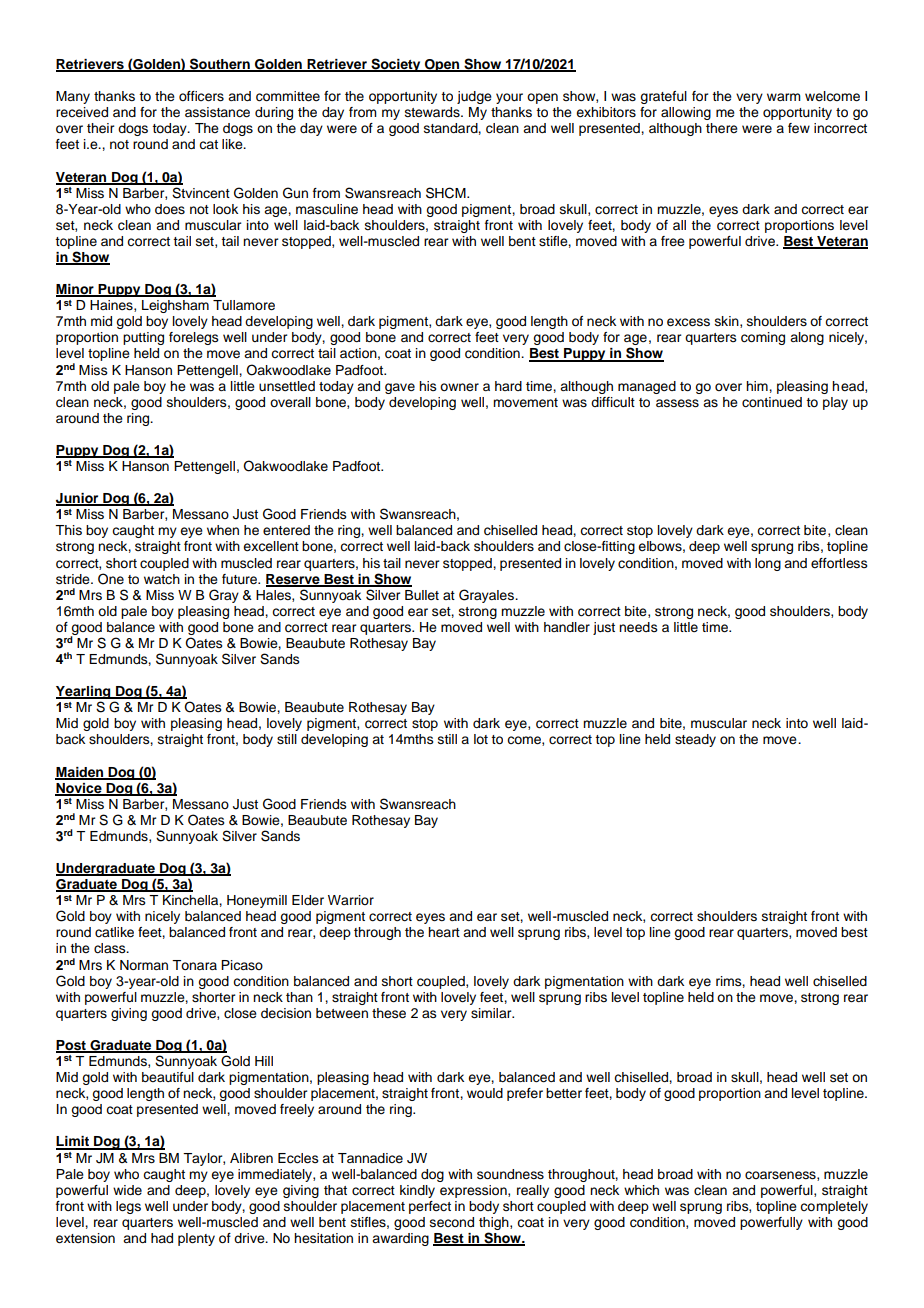 The width and height of the document is (924, 1308). Describe the element at coordinates (638, 627) in the document. I see `needs` at that location.
